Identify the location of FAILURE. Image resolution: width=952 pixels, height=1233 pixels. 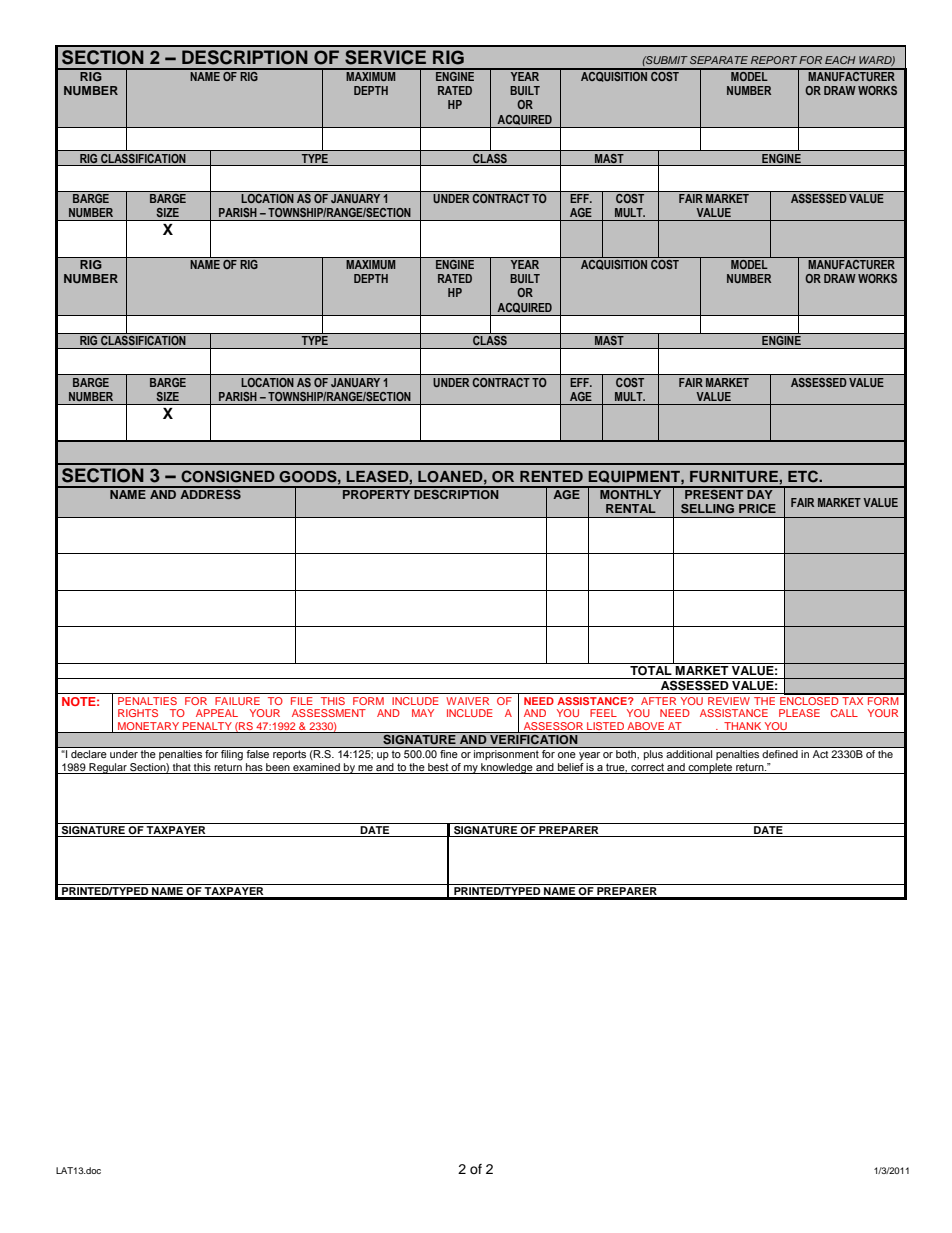
(237, 701).
